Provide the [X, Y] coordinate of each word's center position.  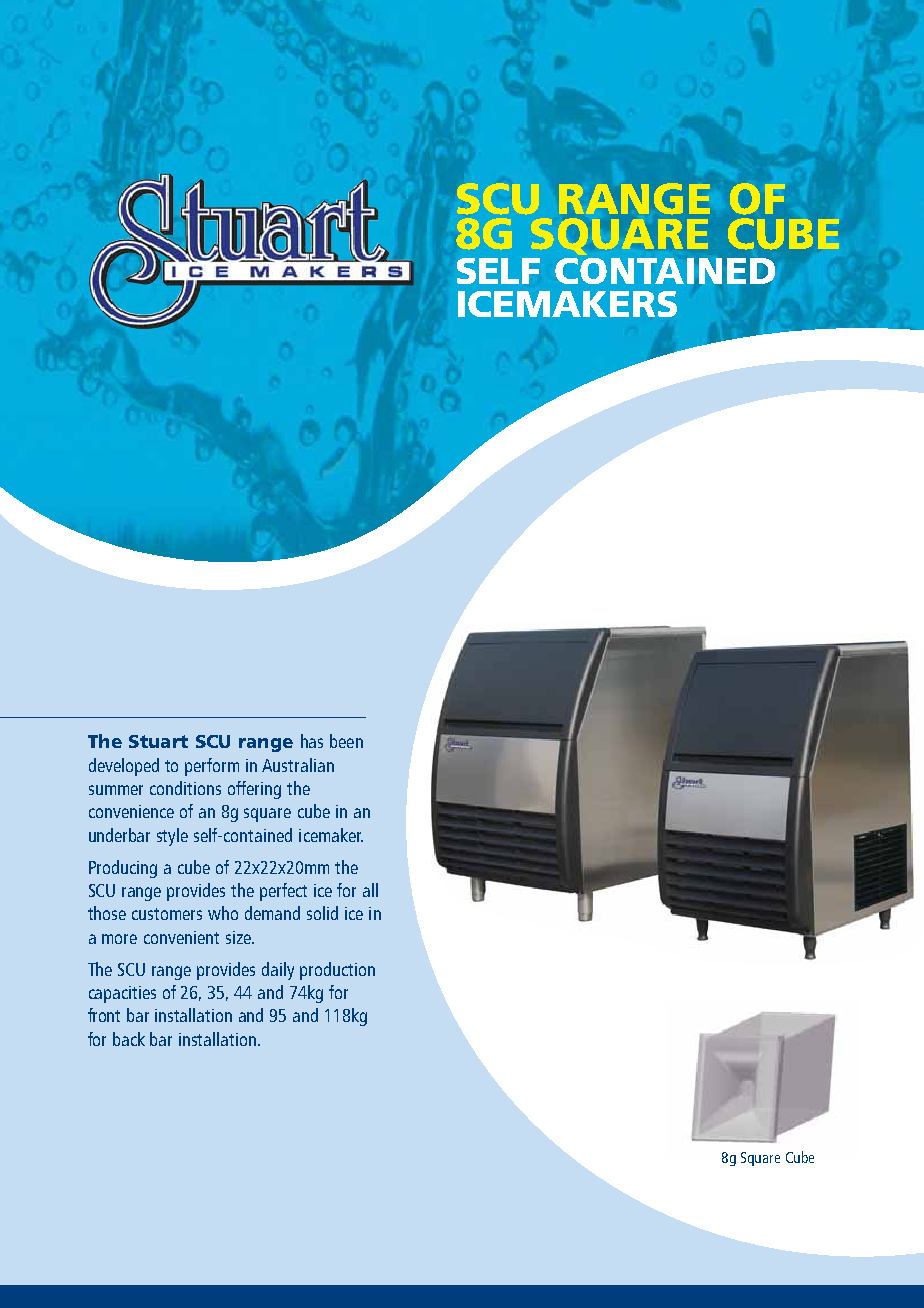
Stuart [158, 741]
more [119, 939]
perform [212, 767]
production [337, 971]
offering [254, 790]
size [239, 937]
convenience [131, 811]
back [129, 1039]
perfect [283, 892]
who [223, 913]
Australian [298, 765]
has [312, 741]
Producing [123, 869]
